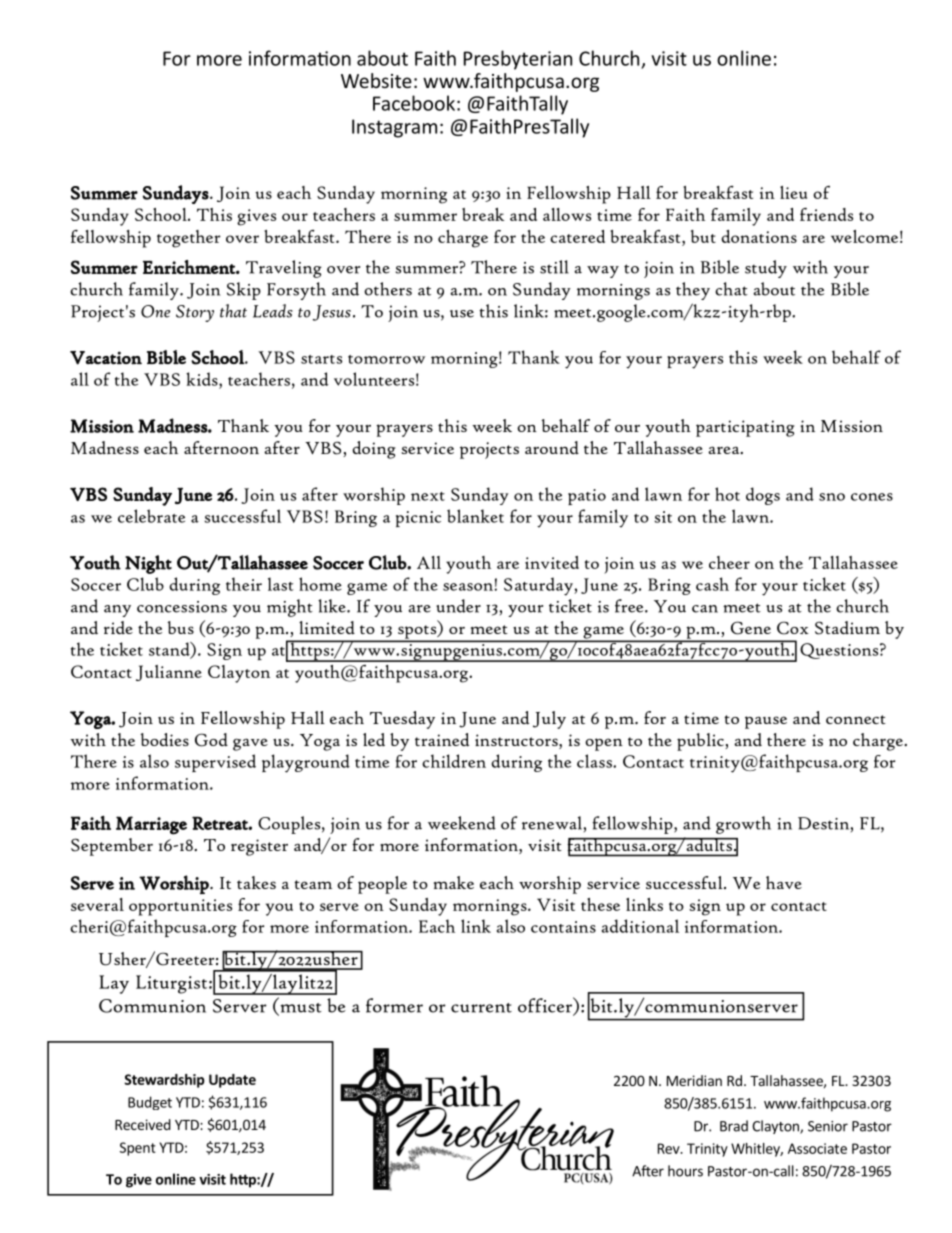 The width and height of the screenshot is (952, 1233). Describe the element at coordinates (203, 379) in the screenshot. I see `kids` at that location.
